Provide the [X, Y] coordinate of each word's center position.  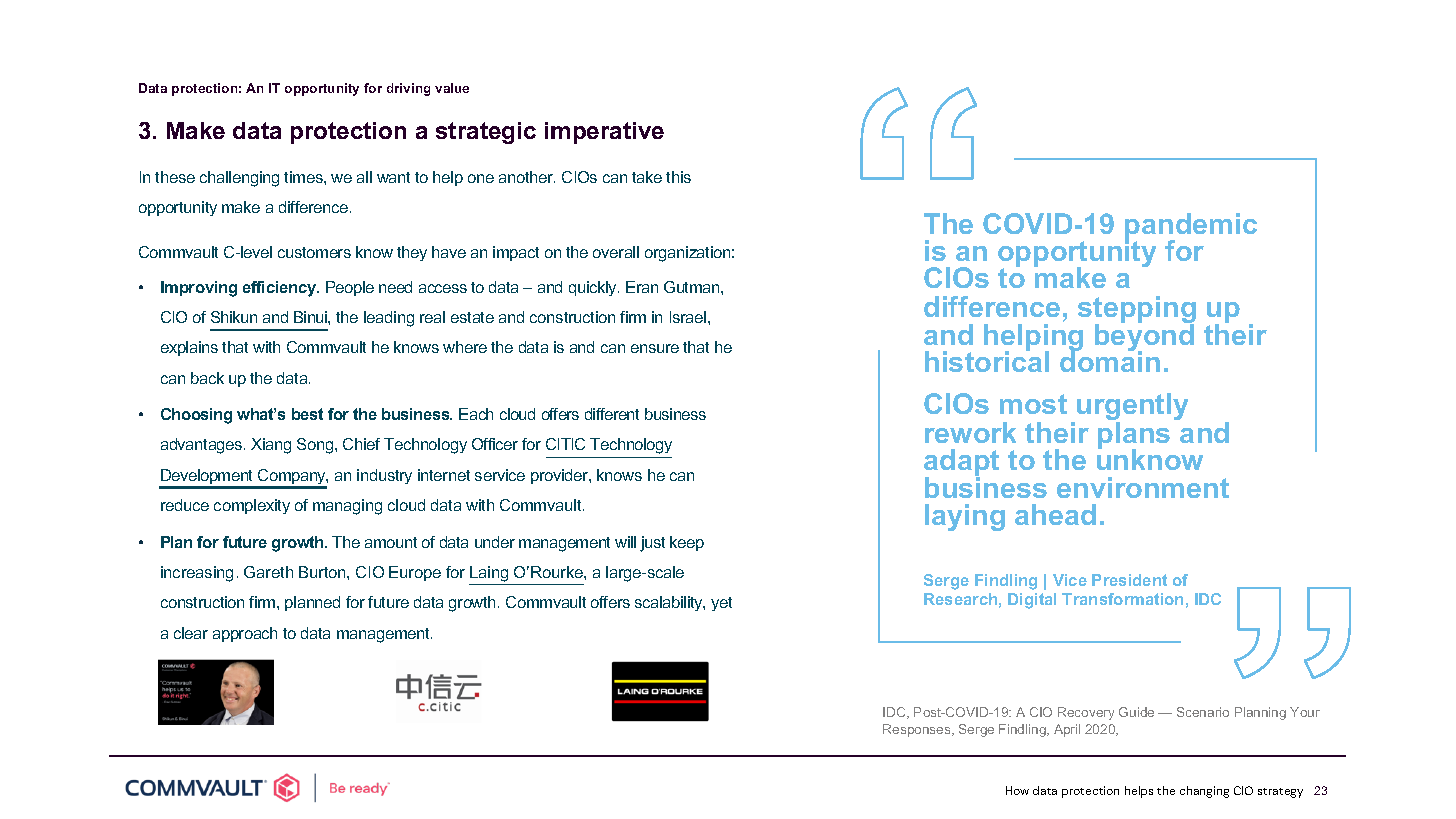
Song [316, 446]
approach [245, 634]
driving [408, 89]
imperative [604, 133]
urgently [1132, 408]
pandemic [1191, 228]
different [612, 414]
